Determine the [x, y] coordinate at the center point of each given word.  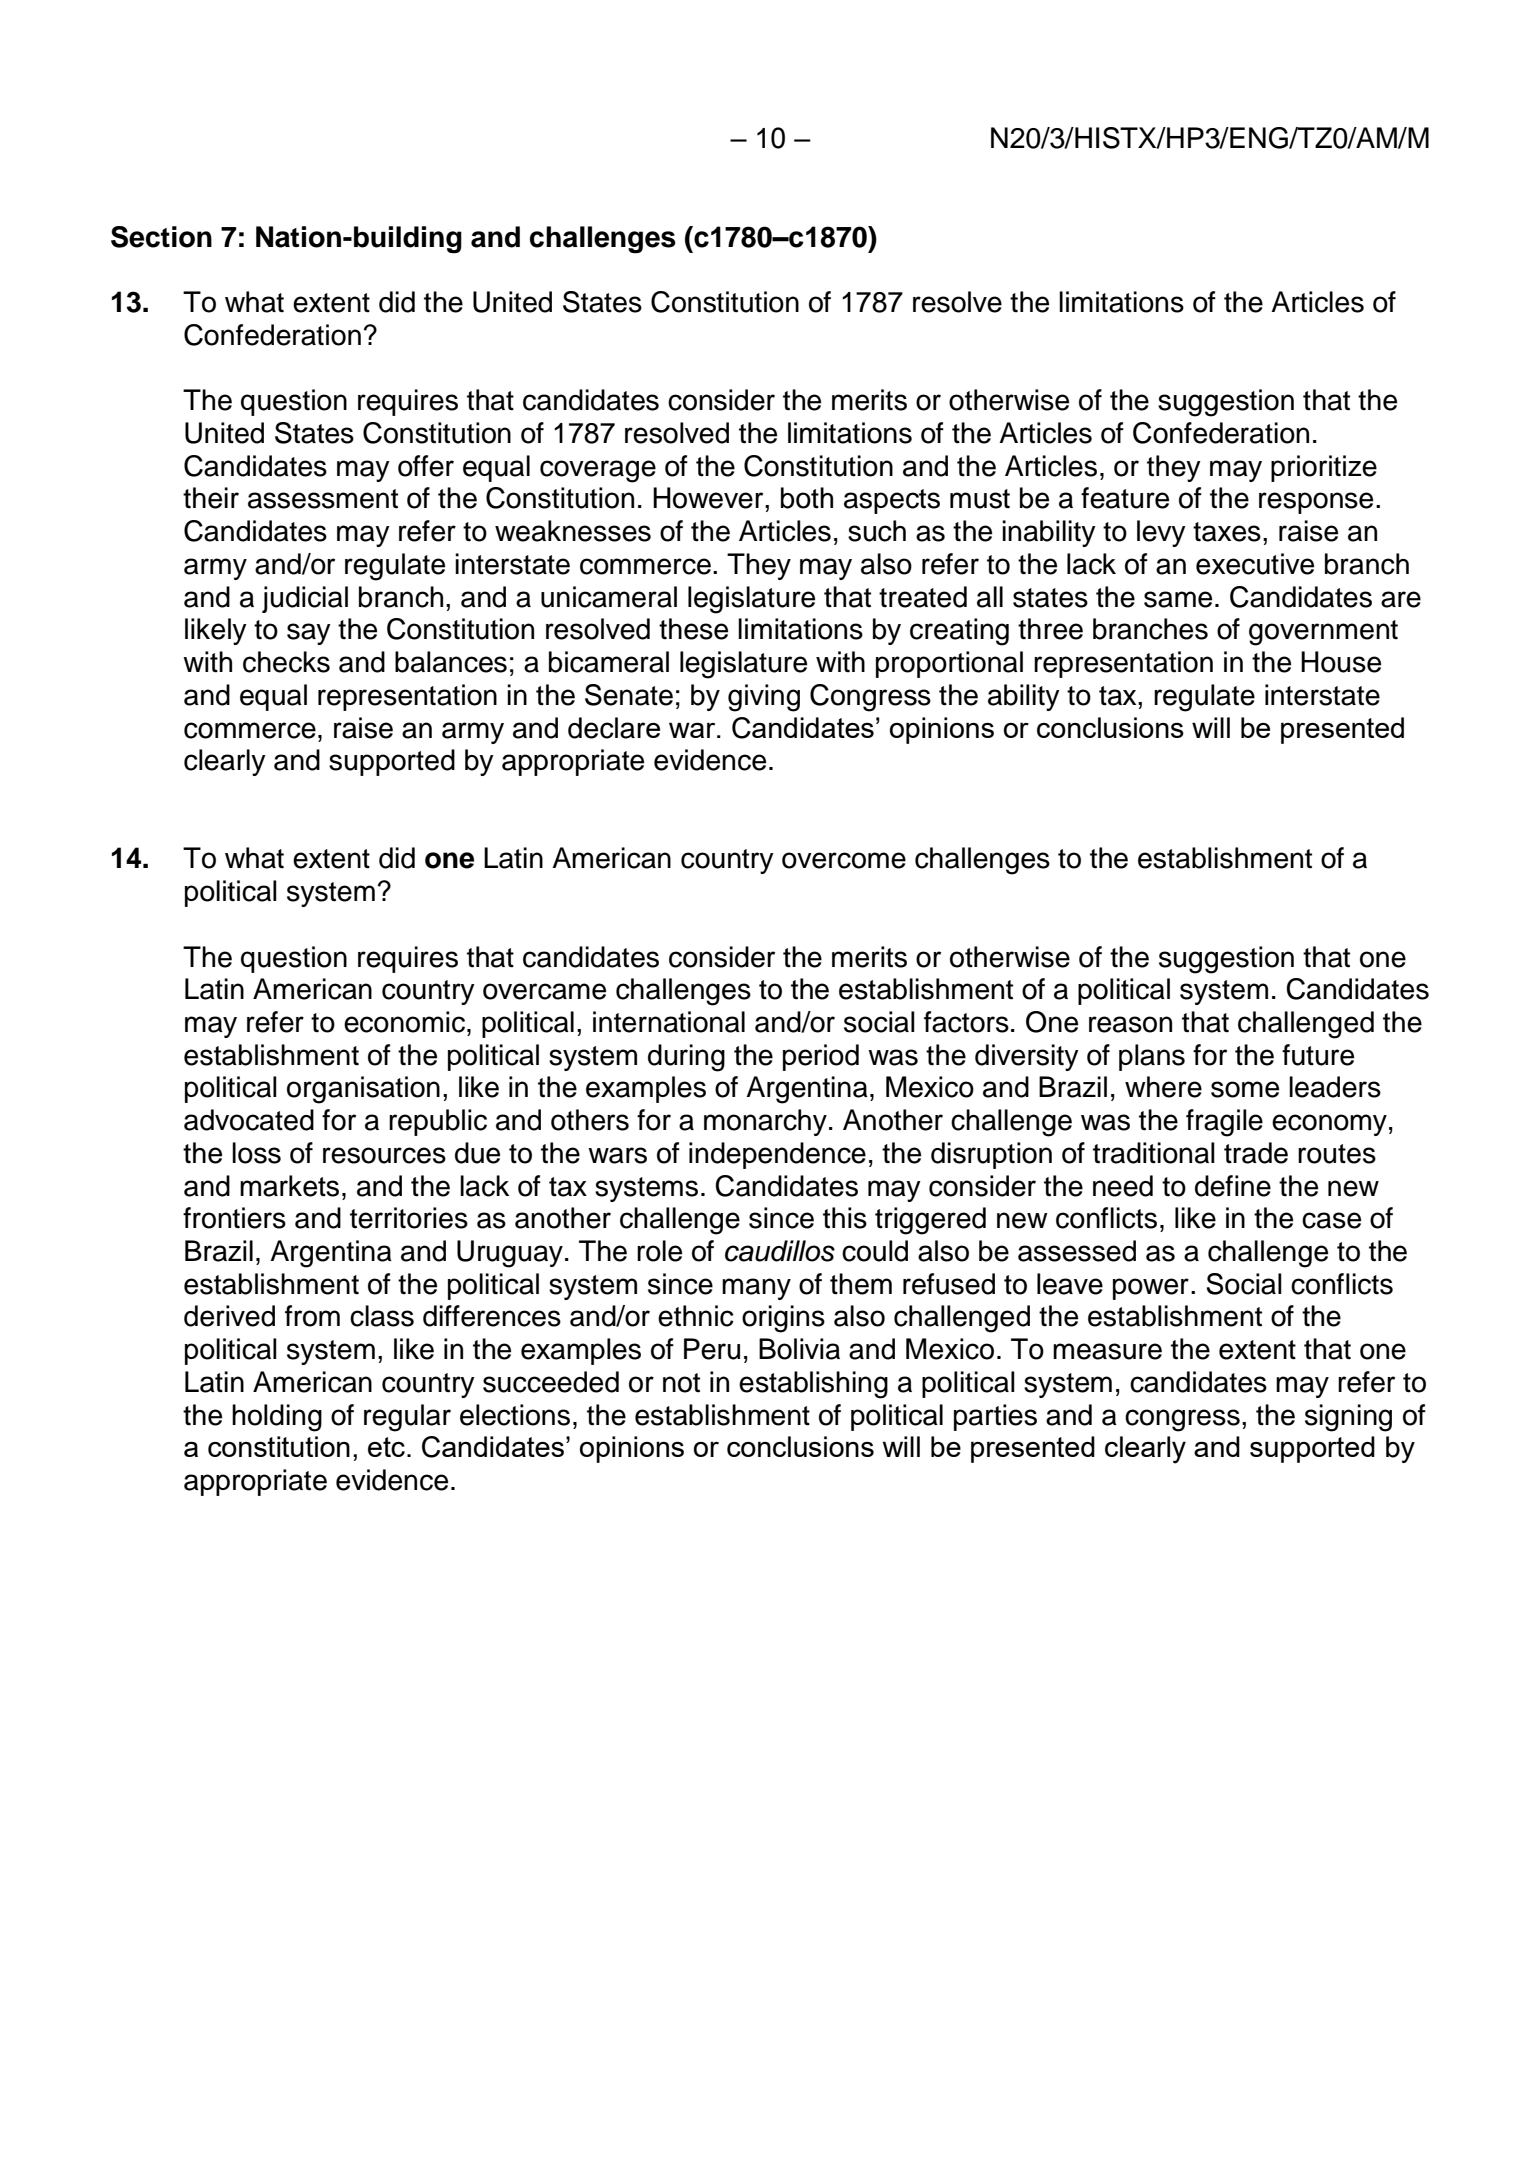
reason [1130, 1024]
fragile [1224, 1123]
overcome [844, 860]
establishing [813, 1385]
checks [286, 662]
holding [277, 1418]
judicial [305, 599]
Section [161, 237]
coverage [598, 471]
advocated [249, 1120]
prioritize [1324, 468]
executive [1255, 564]
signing [1348, 1418]
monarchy [765, 1122]
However [709, 498]
